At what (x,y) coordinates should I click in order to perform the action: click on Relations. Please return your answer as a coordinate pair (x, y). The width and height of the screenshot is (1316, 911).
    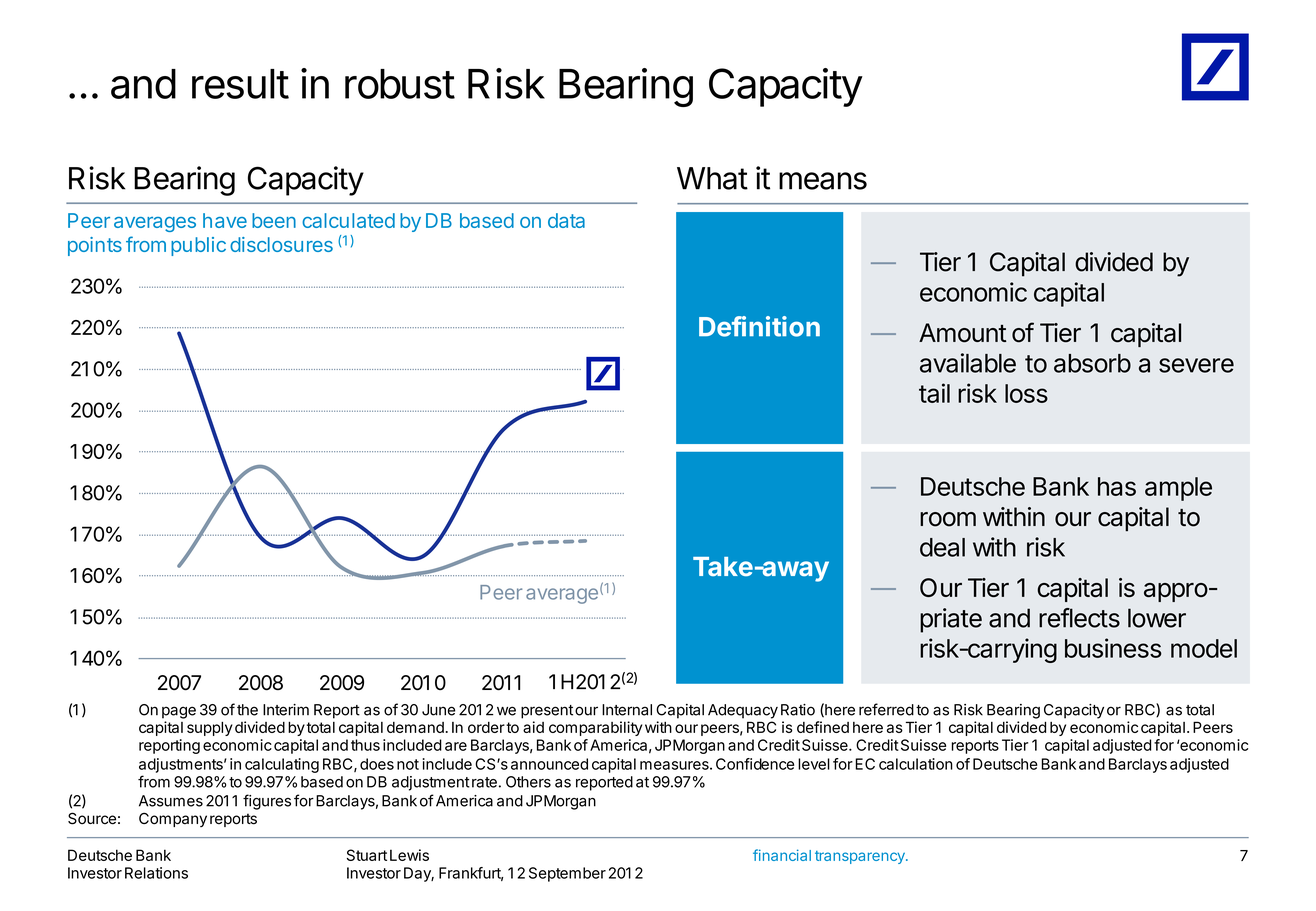
    Looking at the image, I should click on (156, 873).
